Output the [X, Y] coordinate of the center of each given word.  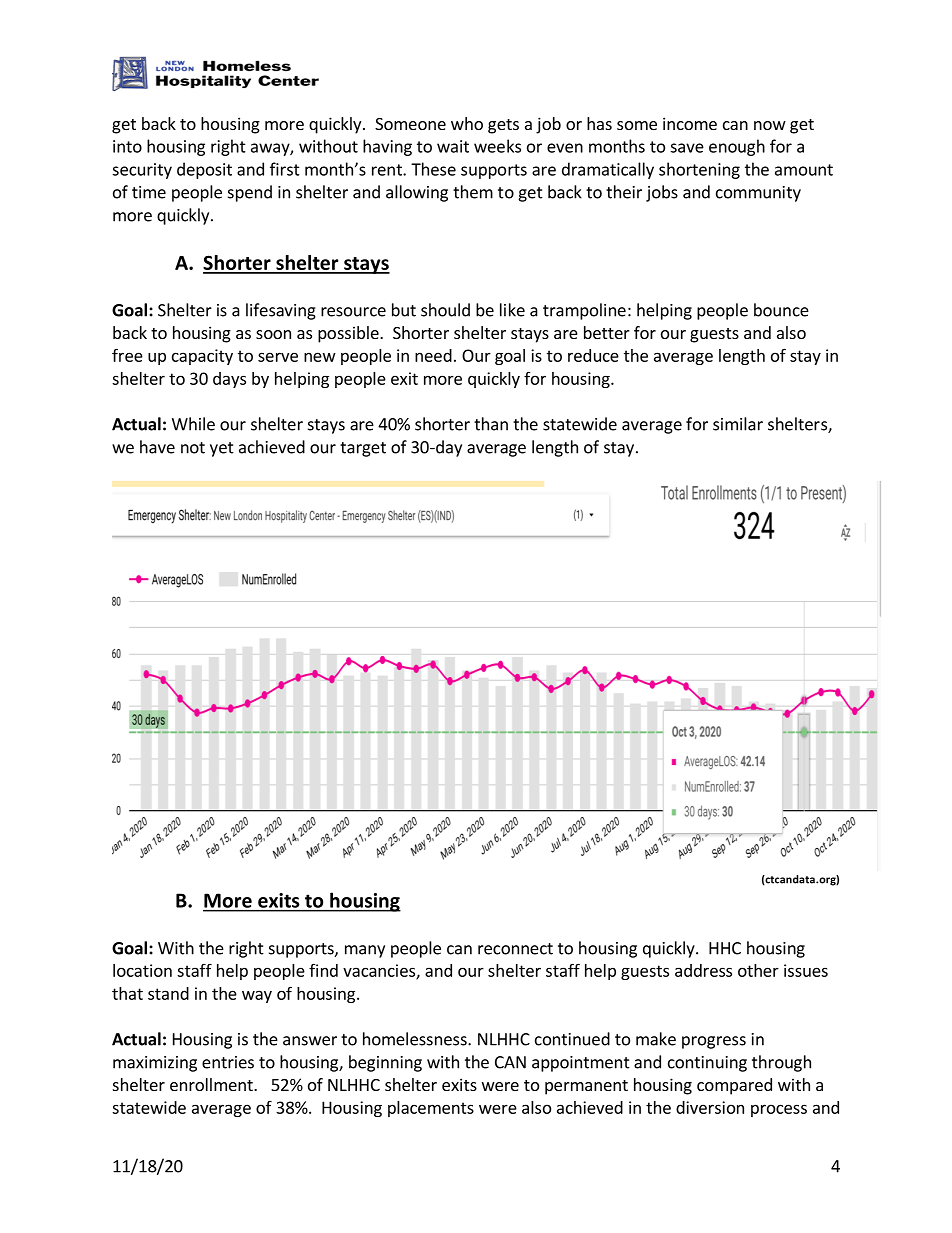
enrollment [212, 1084]
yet [222, 449]
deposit [204, 170]
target [363, 449]
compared [734, 1086]
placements [431, 1109]
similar [738, 424]
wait [453, 146]
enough [737, 147]
